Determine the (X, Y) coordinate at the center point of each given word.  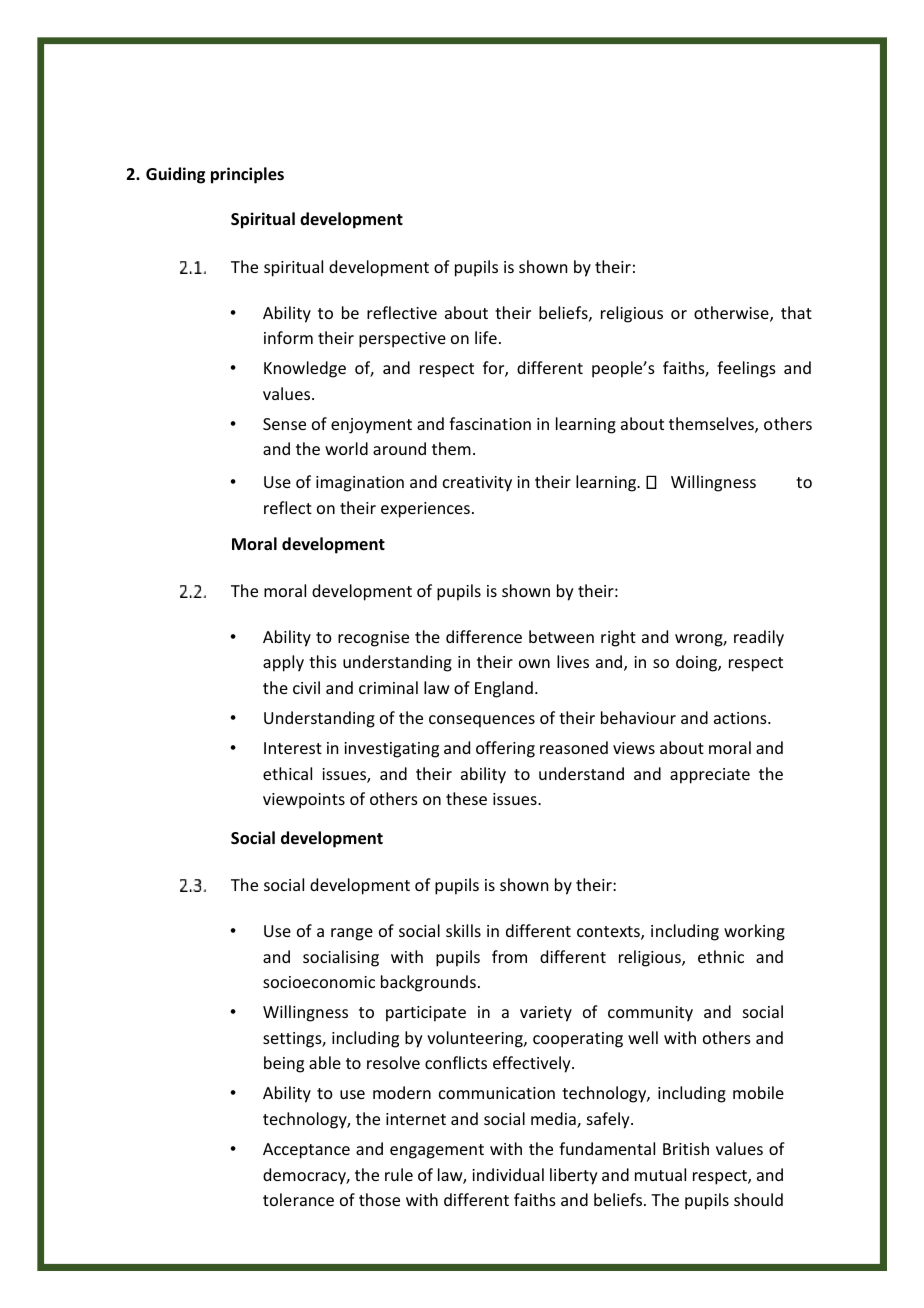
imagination (360, 484)
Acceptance (306, 1151)
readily (759, 638)
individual (508, 1174)
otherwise (732, 314)
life (486, 337)
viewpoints (304, 801)
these (466, 798)
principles (247, 175)
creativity (477, 484)
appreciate (710, 776)
